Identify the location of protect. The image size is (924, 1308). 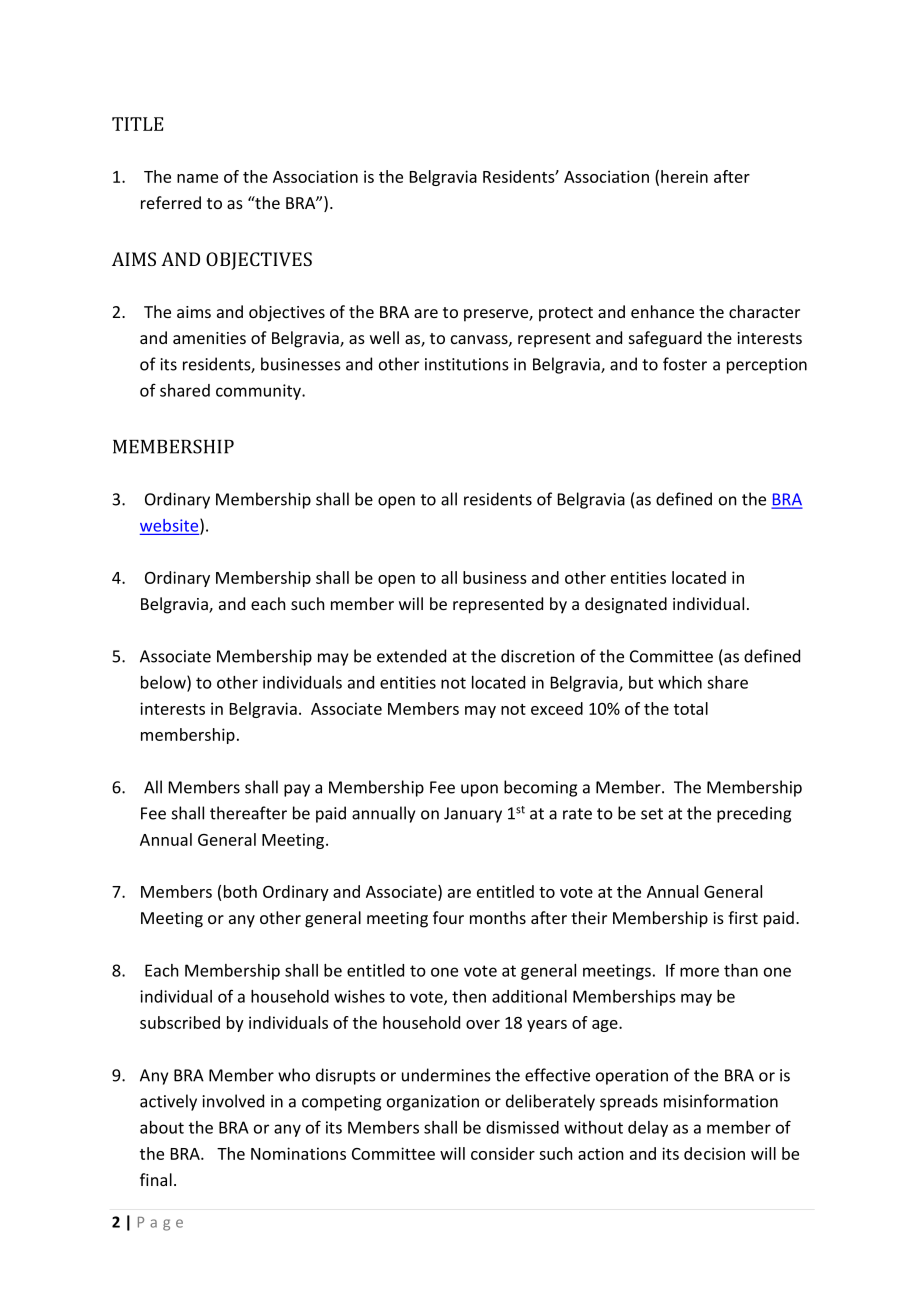
(566, 314).
